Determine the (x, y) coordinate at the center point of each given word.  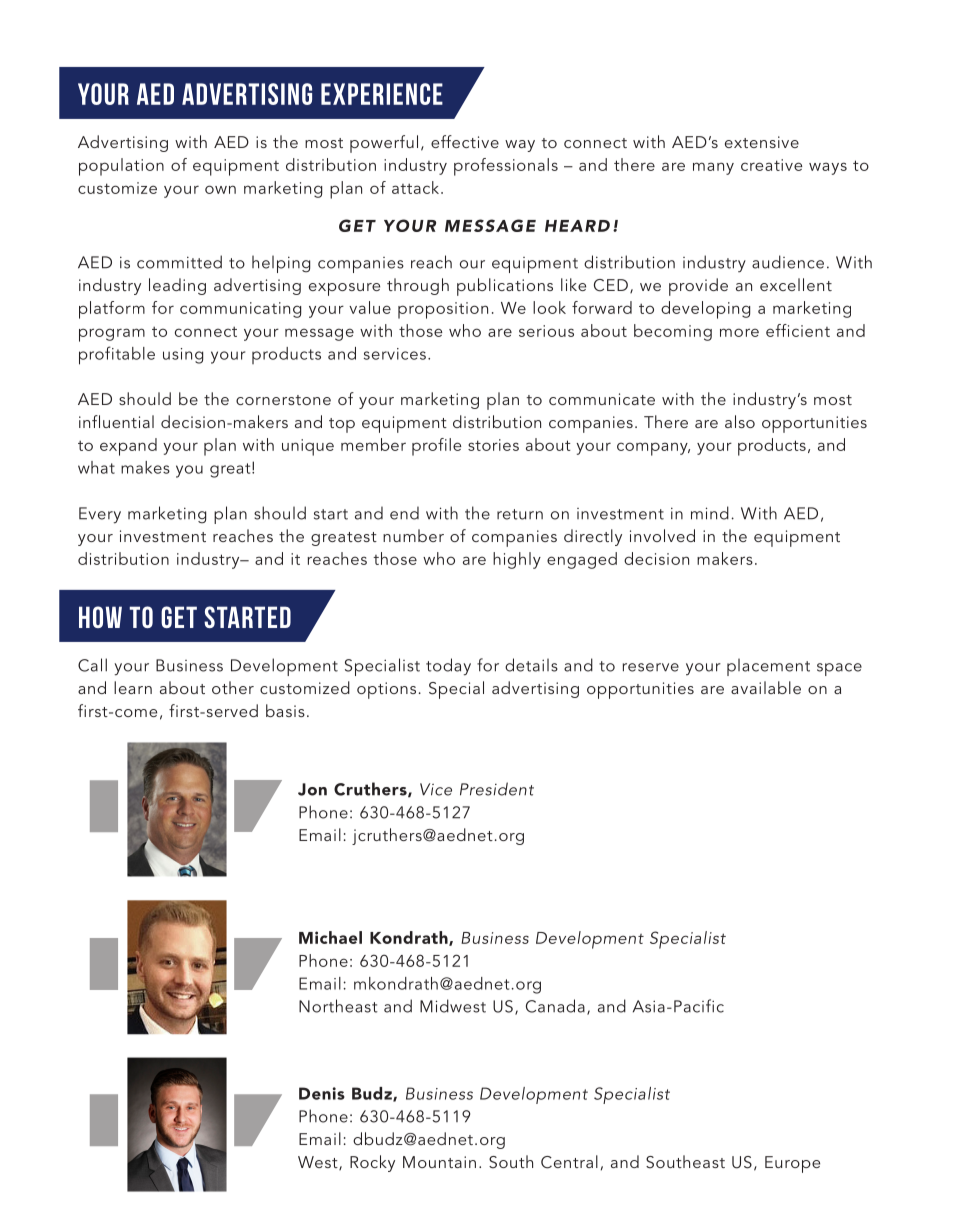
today (448, 667)
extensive (762, 142)
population (121, 167)
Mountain (439, 1162)
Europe (792, 1164)
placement (768, 667)
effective (465, 141)
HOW (100, 617)
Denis (322, 1093)
